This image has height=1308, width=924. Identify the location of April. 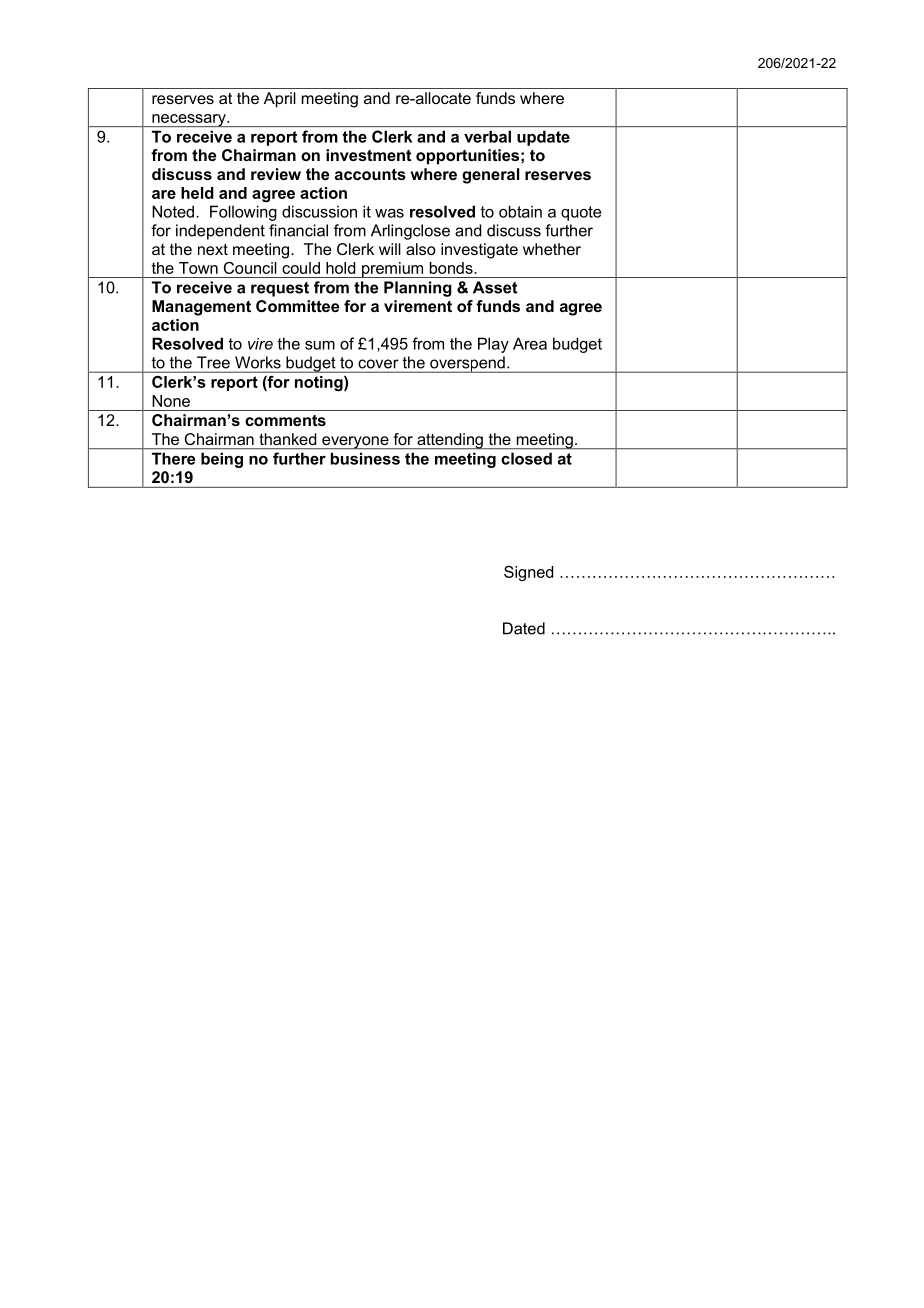
(280, 100).
